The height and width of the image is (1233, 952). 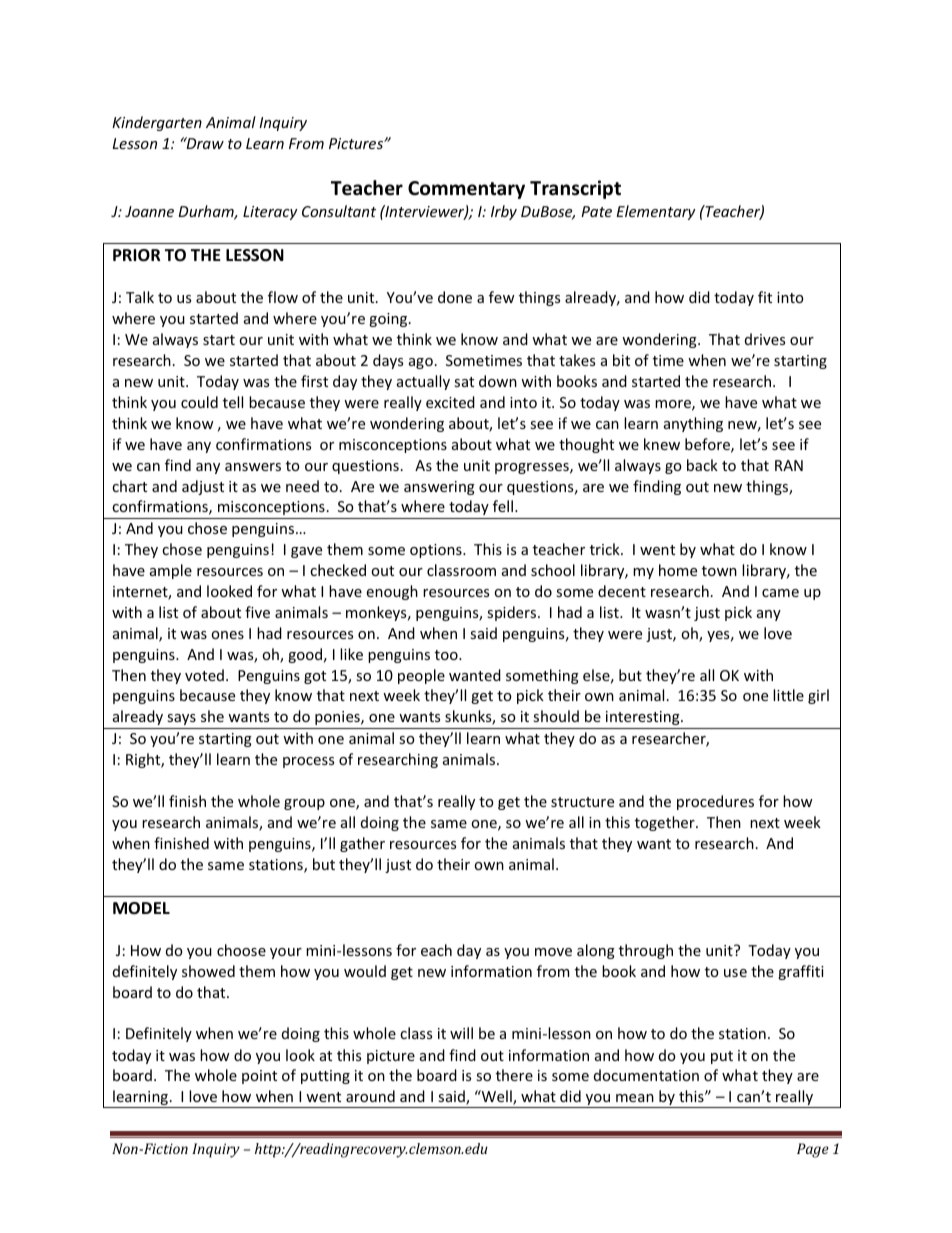 I want to click on Kindergarten, so click(x=157, y=123).
